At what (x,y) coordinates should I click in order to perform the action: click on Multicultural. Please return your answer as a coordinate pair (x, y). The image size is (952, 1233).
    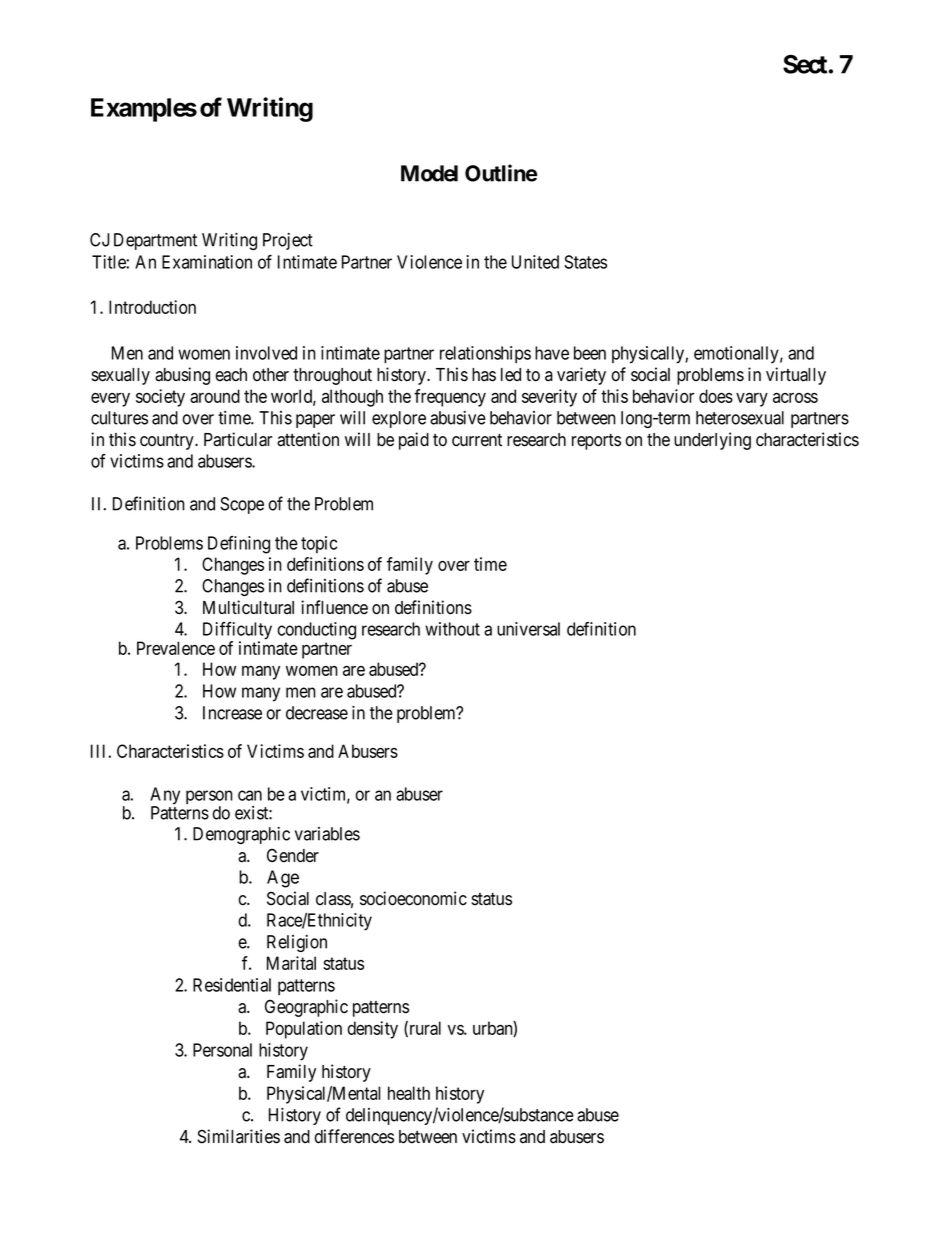
    Looking at the image, I should click on (248, 607).
